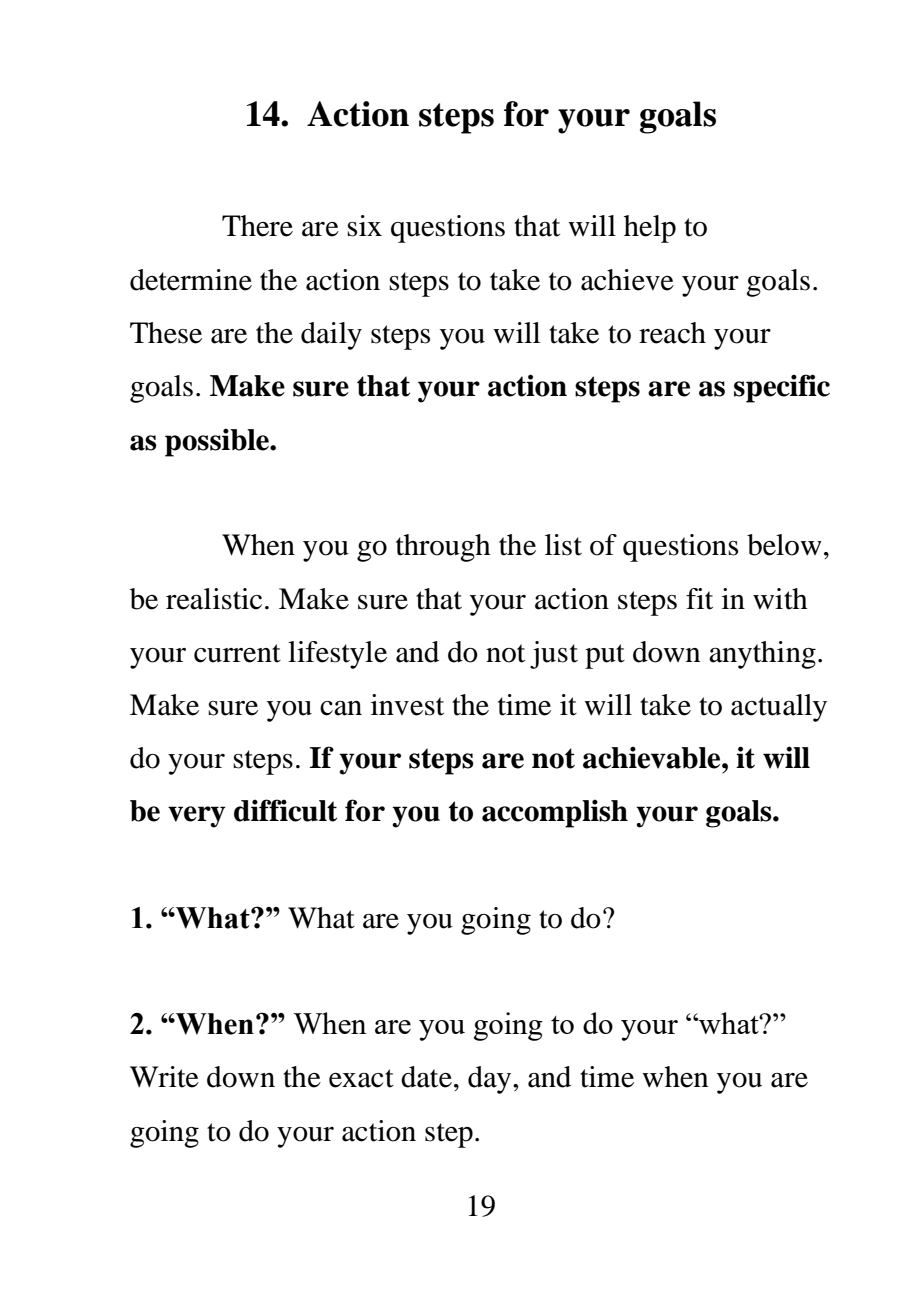 The height and width of the page is (1294, 924). I want to click on Write, so click(164, 1077).
